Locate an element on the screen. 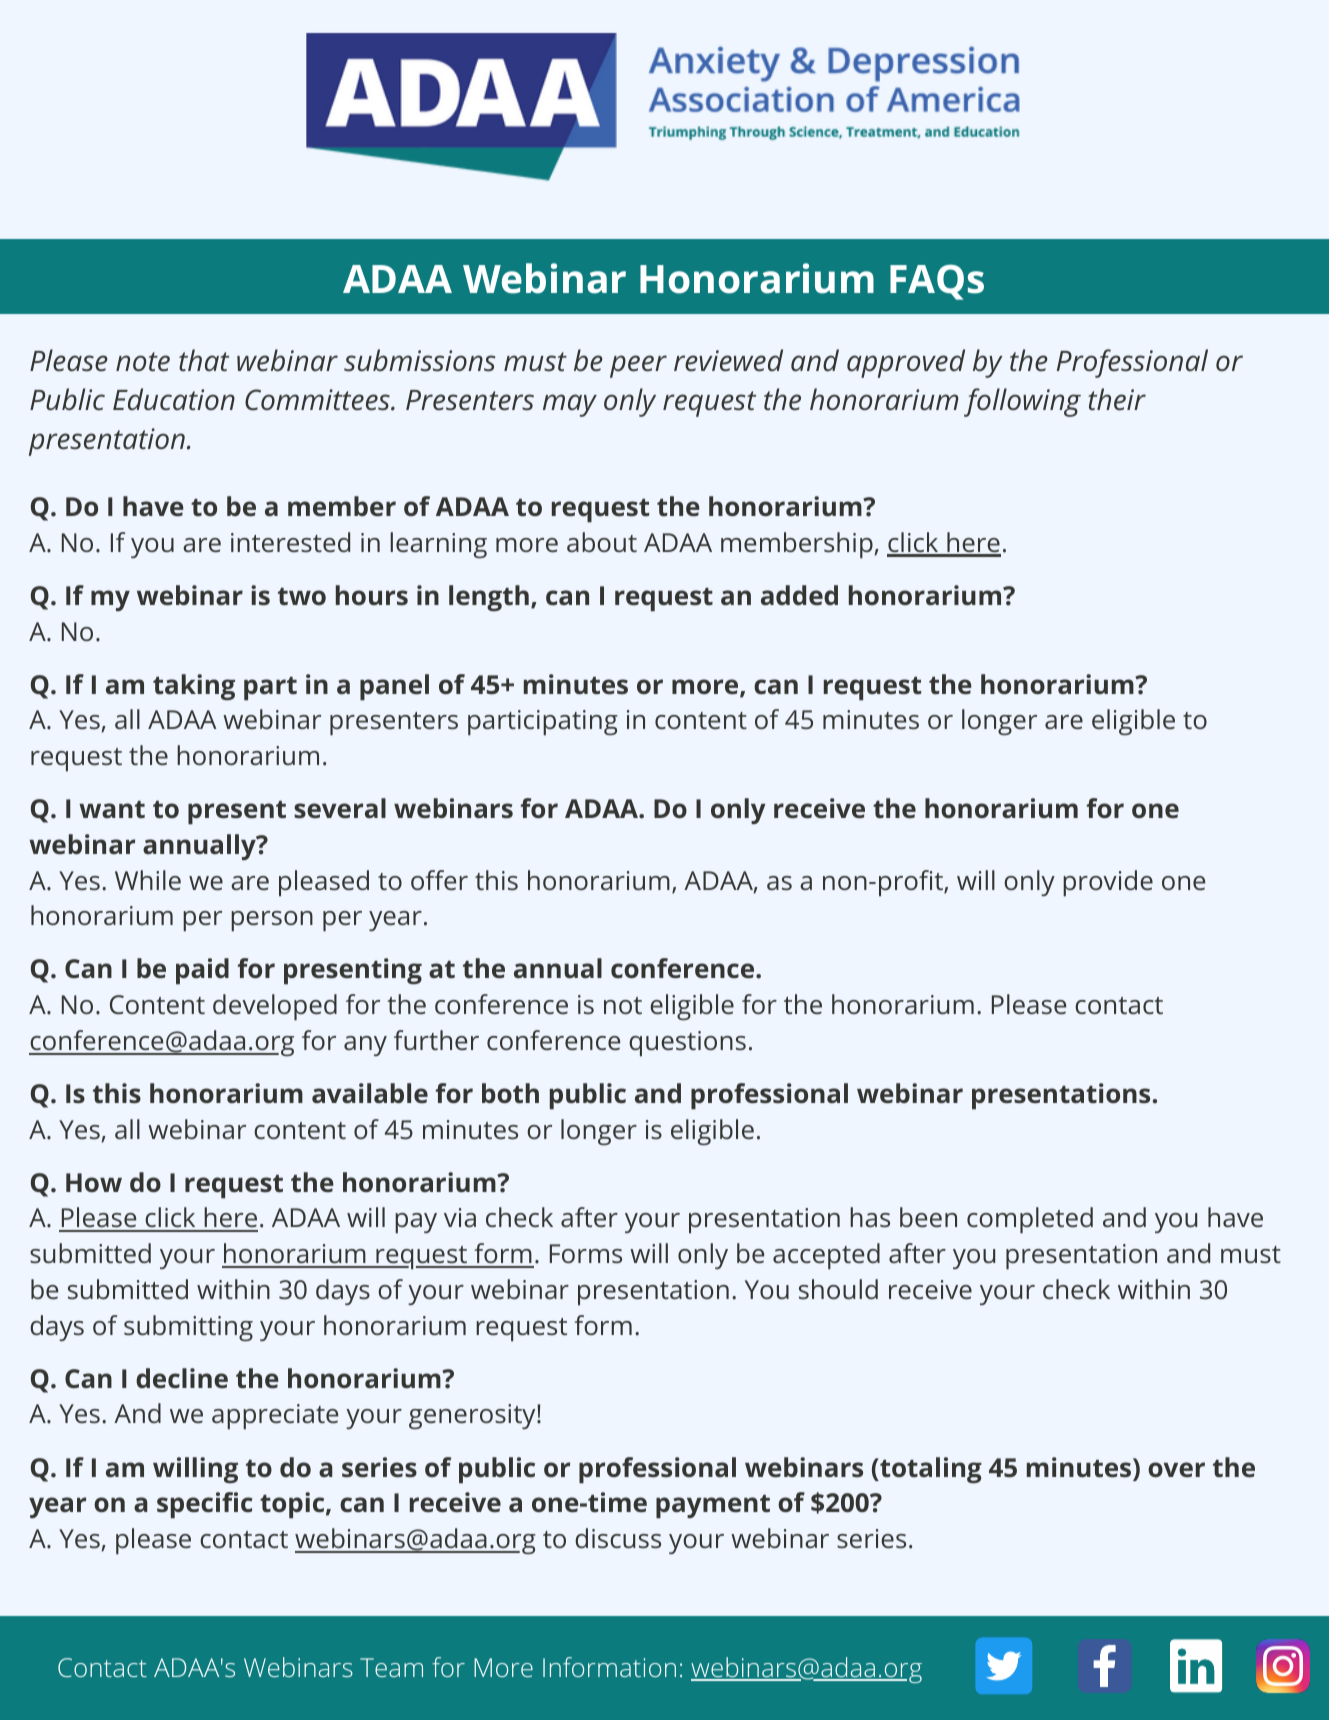 This screenshot has height=1720, width=1329. over is located at coordinates (1176, 1469).
